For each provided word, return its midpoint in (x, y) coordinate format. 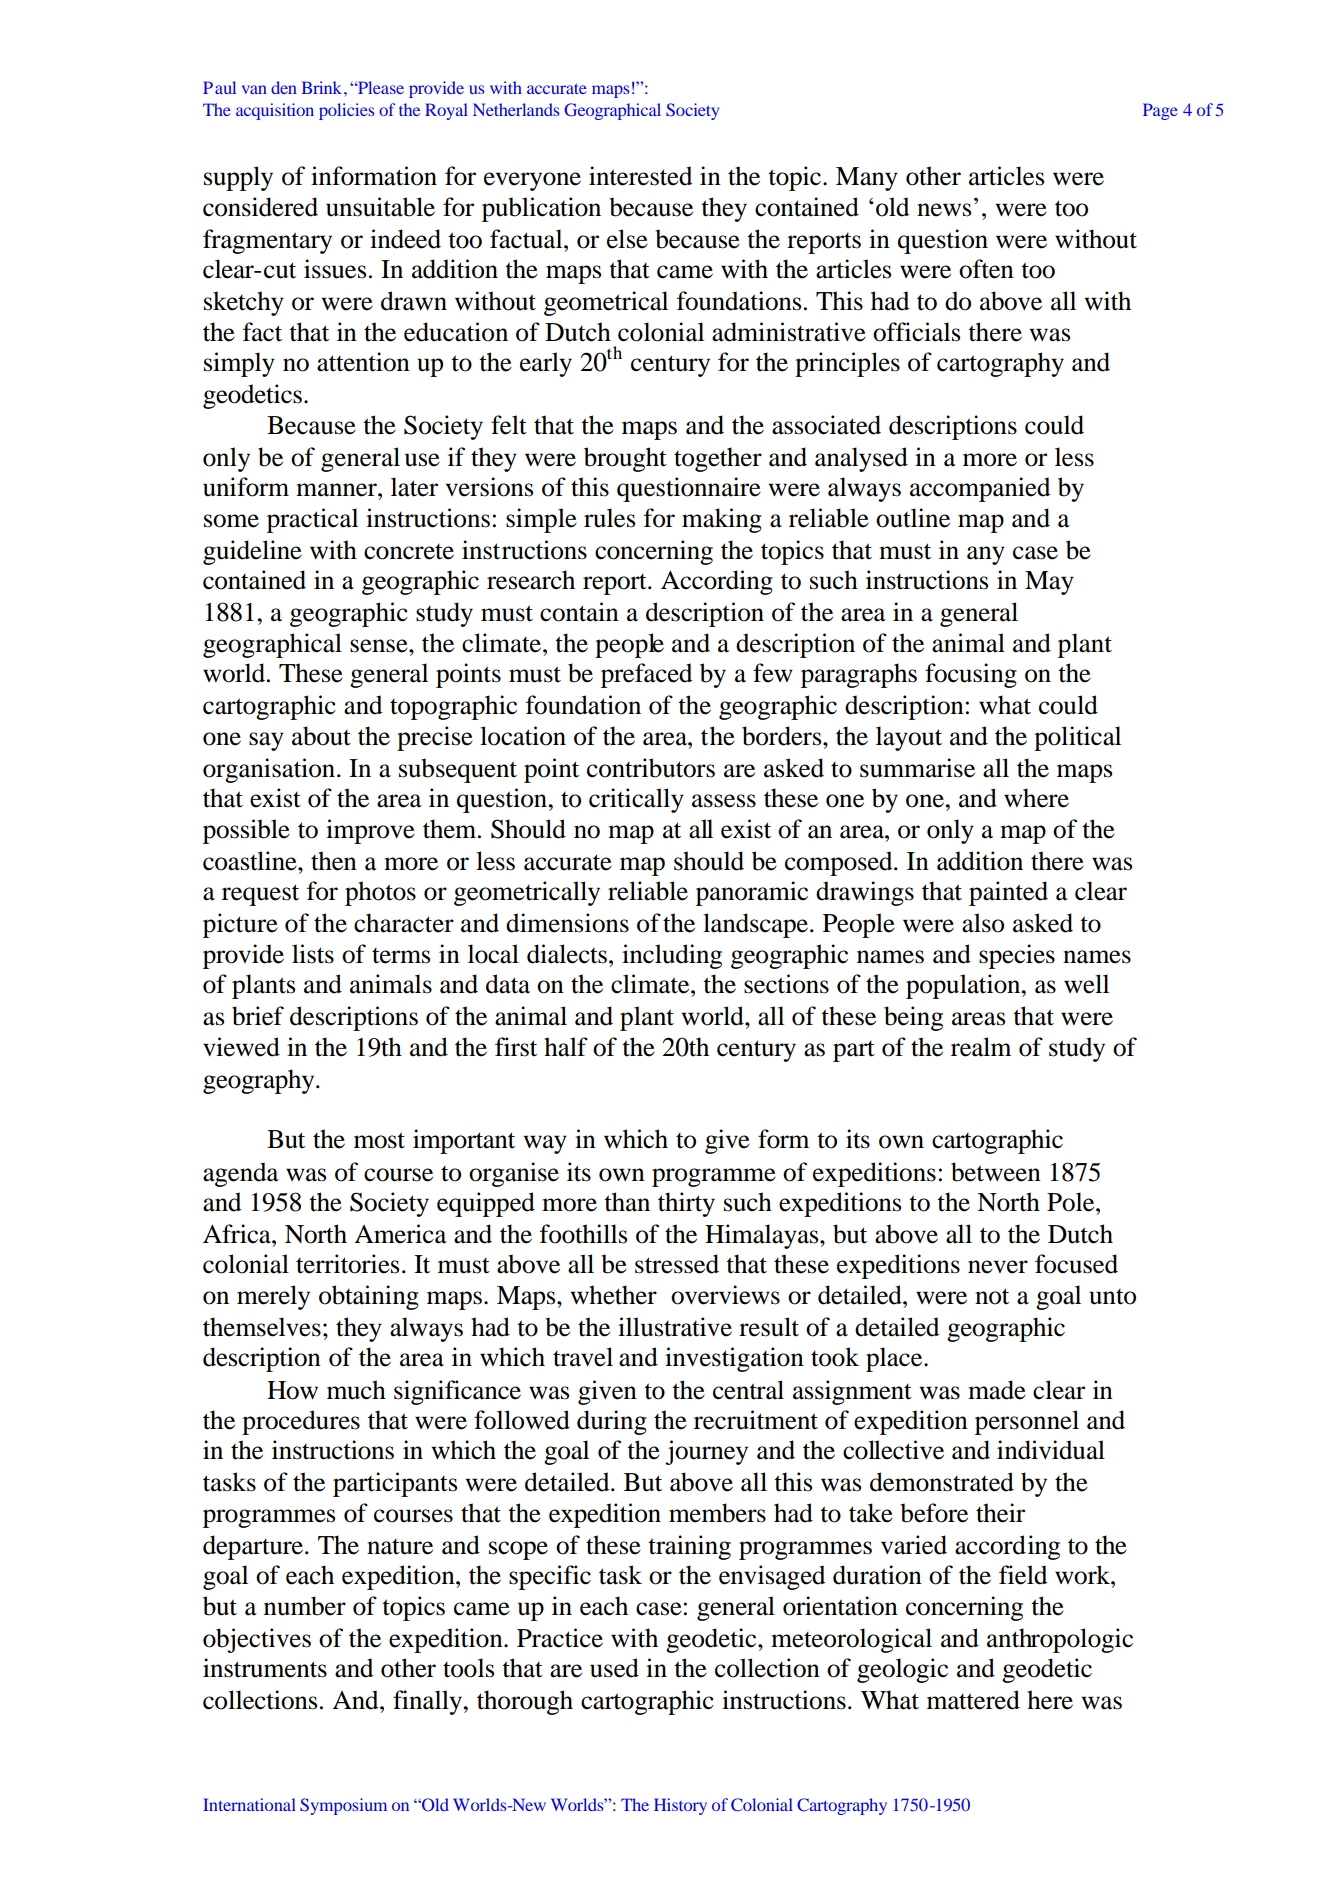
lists (313, 954)
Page (1160, 111)
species (1017, 956)
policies (347, 111)
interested (640, 176)
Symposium (343, 1806)
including (672, 956)
